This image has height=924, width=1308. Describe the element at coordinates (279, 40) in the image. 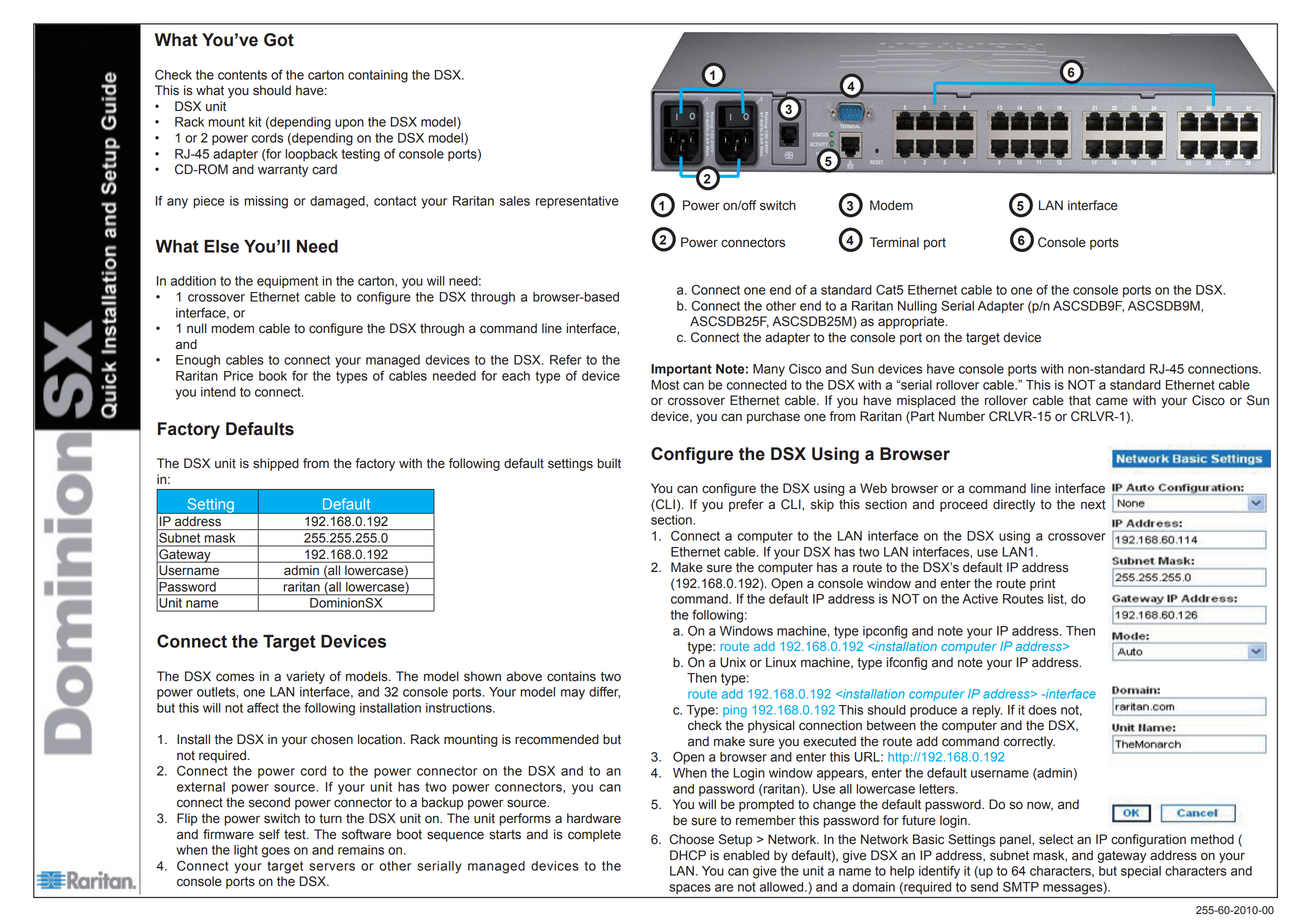

I see `Got` at that location.
